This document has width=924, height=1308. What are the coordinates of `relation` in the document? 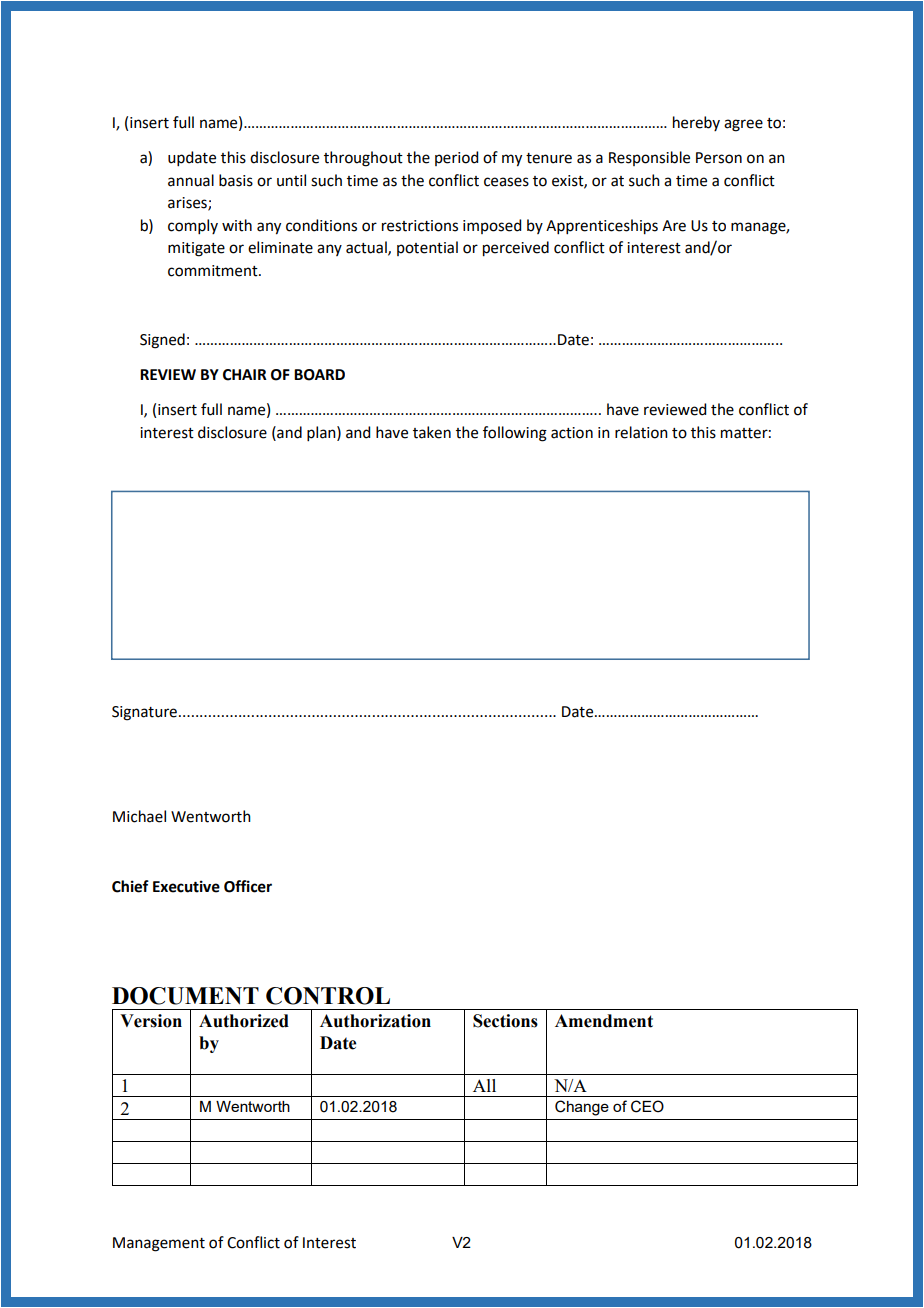 It's located at (641, 432).
